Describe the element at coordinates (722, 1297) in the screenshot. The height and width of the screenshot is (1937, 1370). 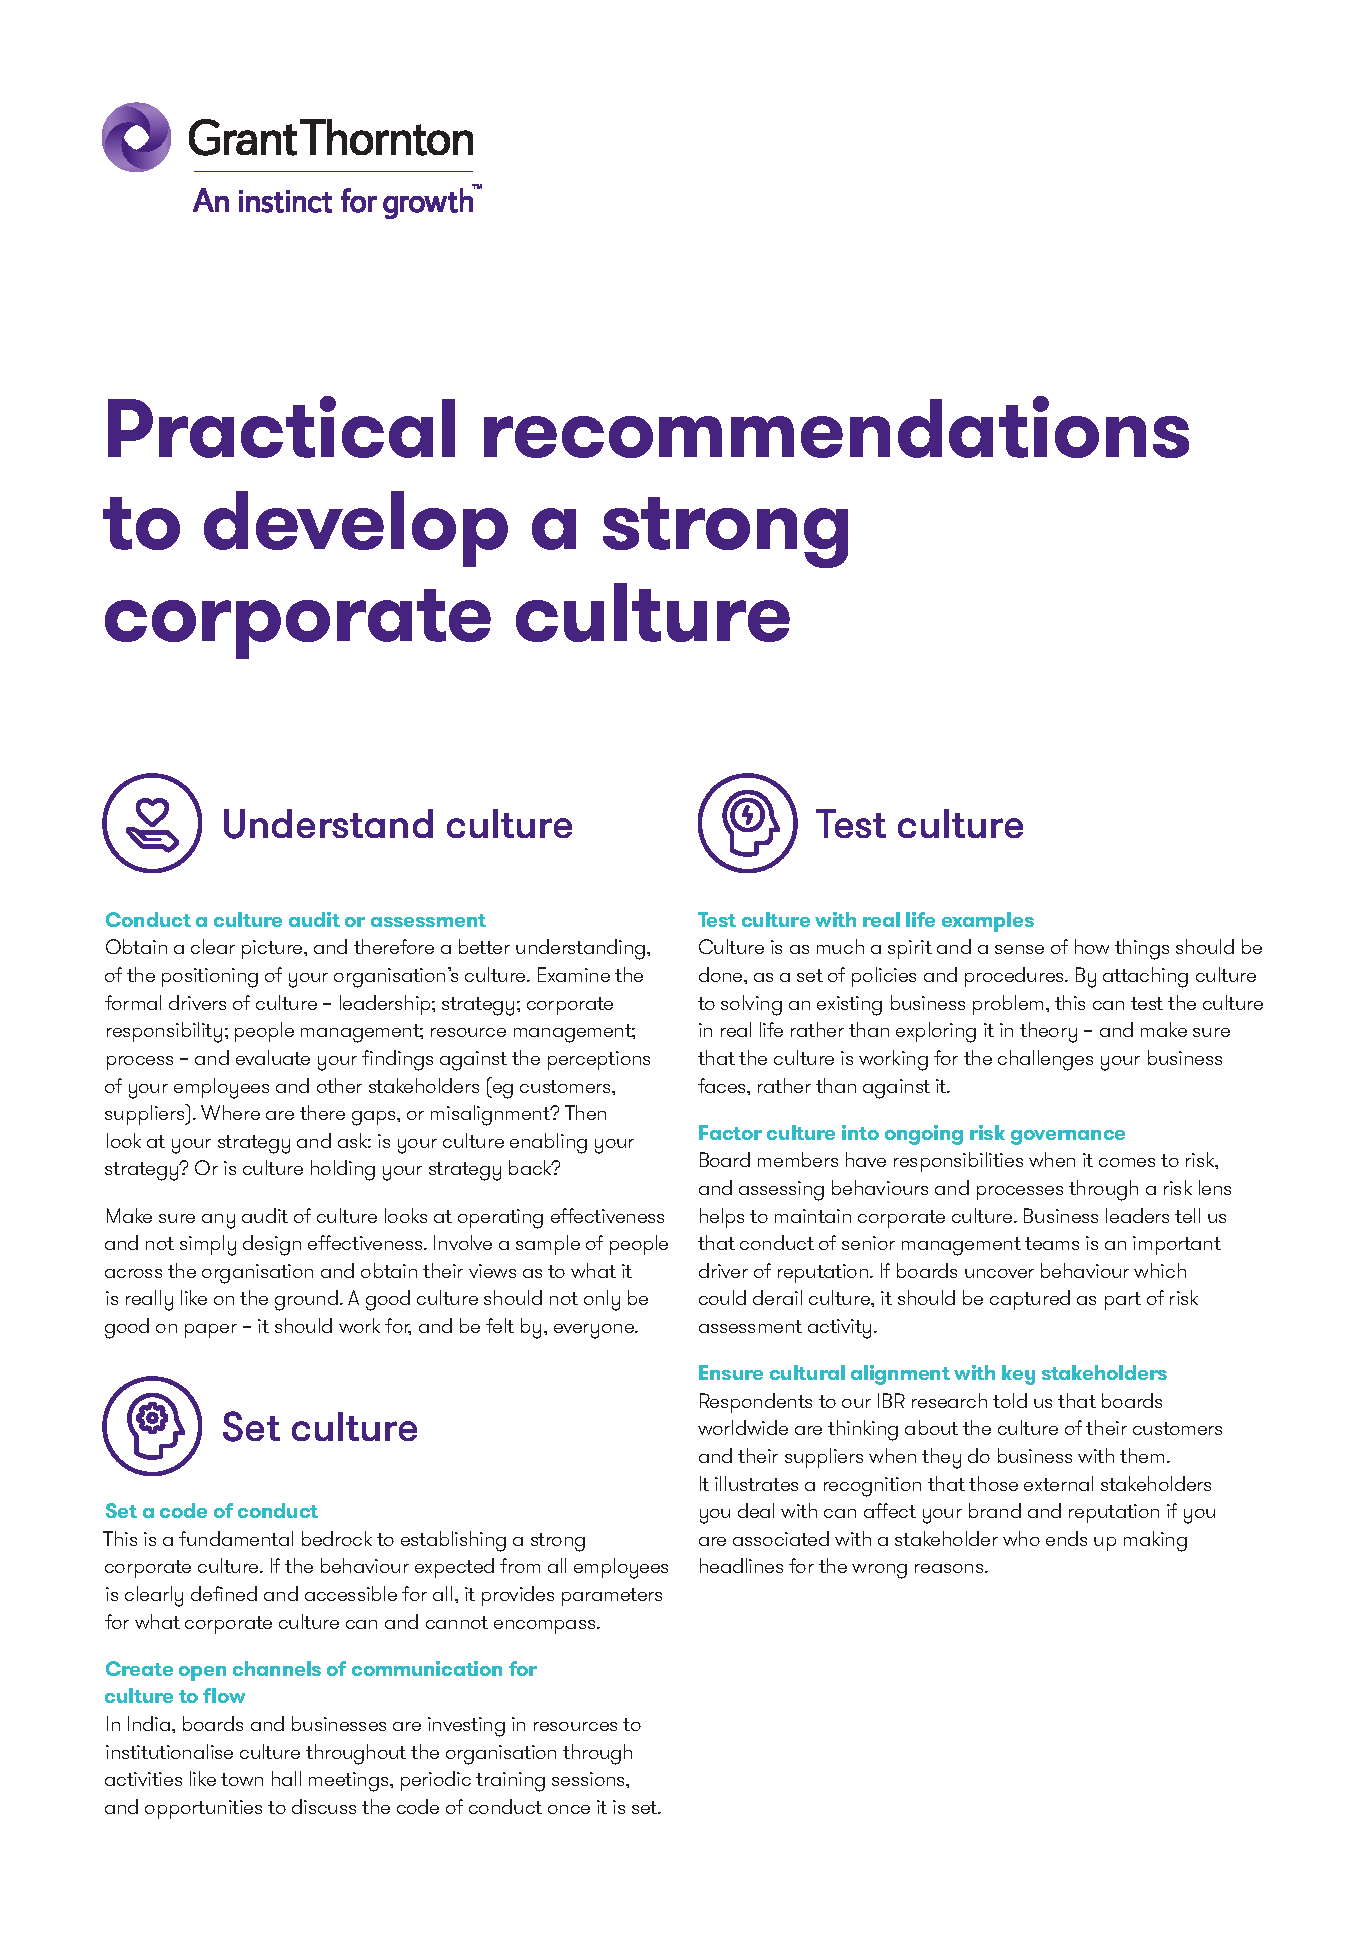
I see `could` at that location.
